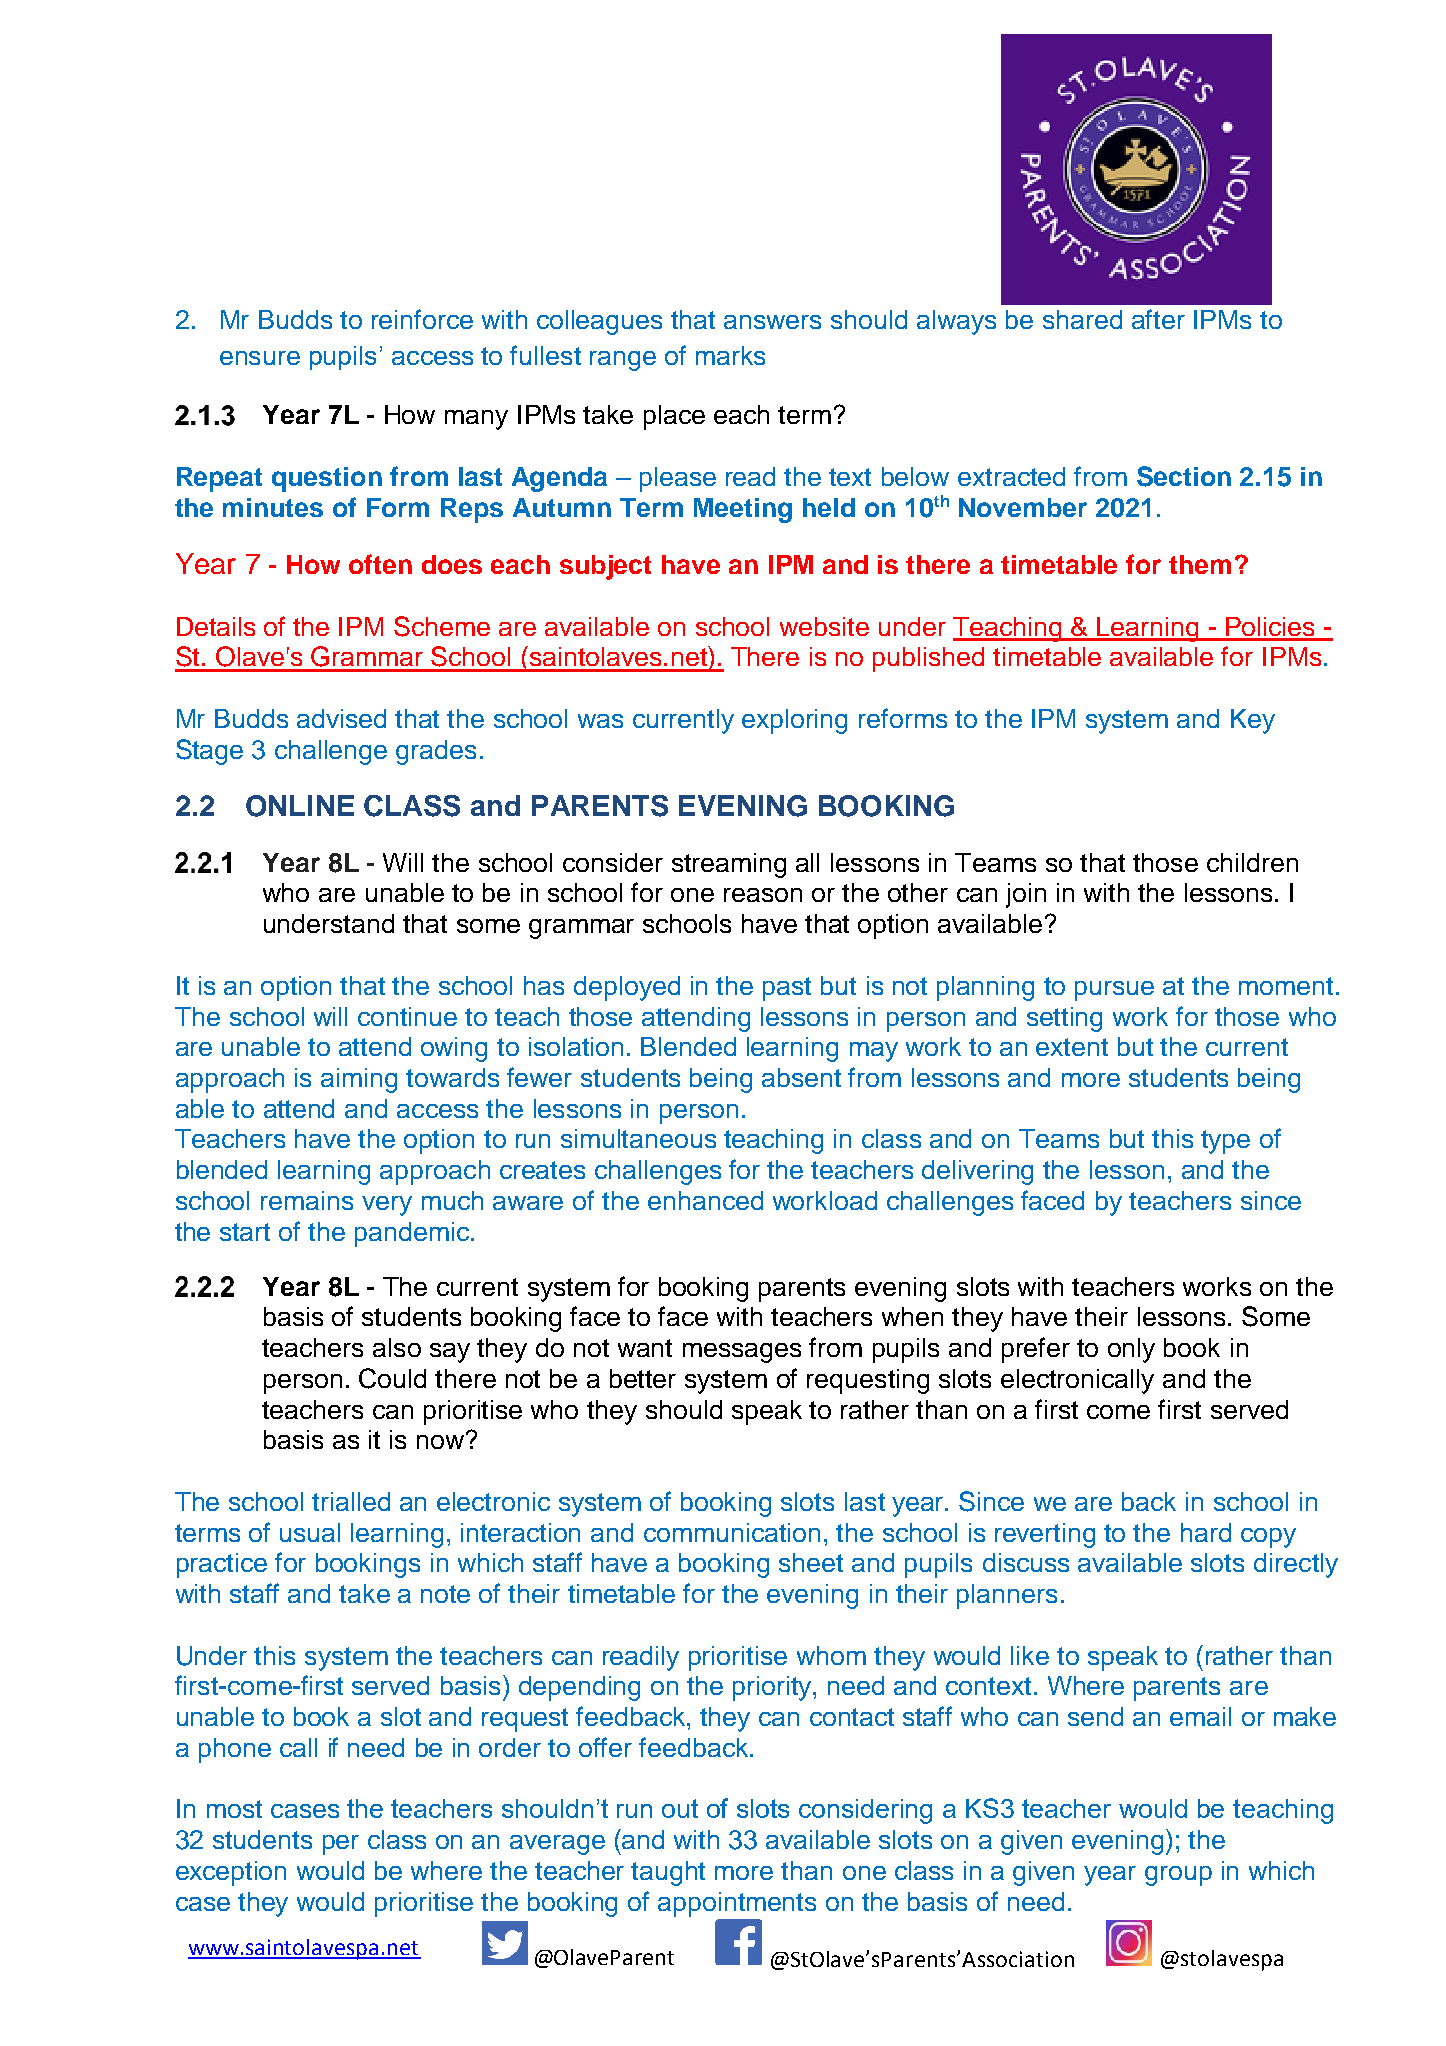  I want to click on Key, so click(1253, 721).
